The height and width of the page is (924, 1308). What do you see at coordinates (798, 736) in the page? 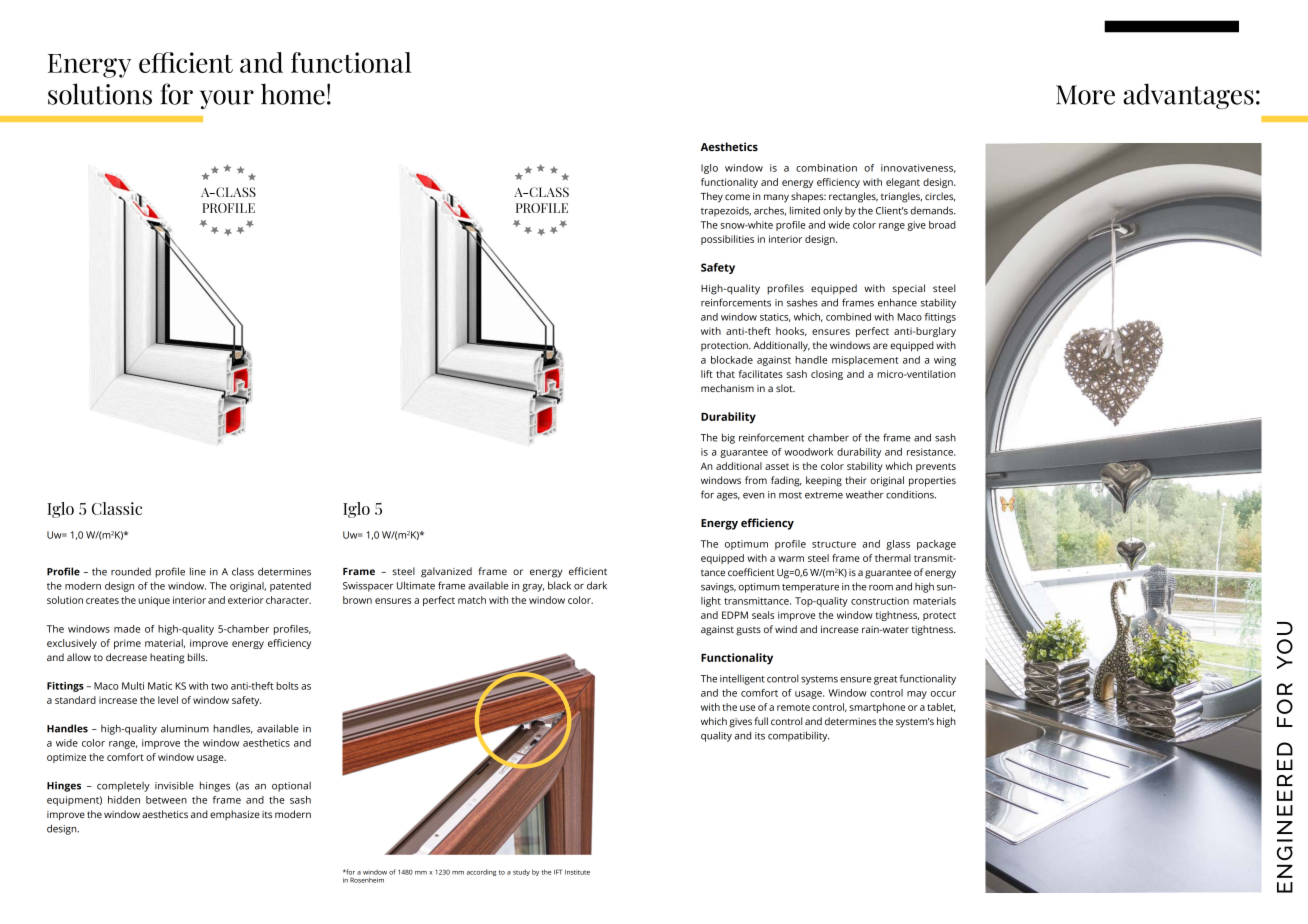
I see `compatibility` at bounding box center [798, 736].
